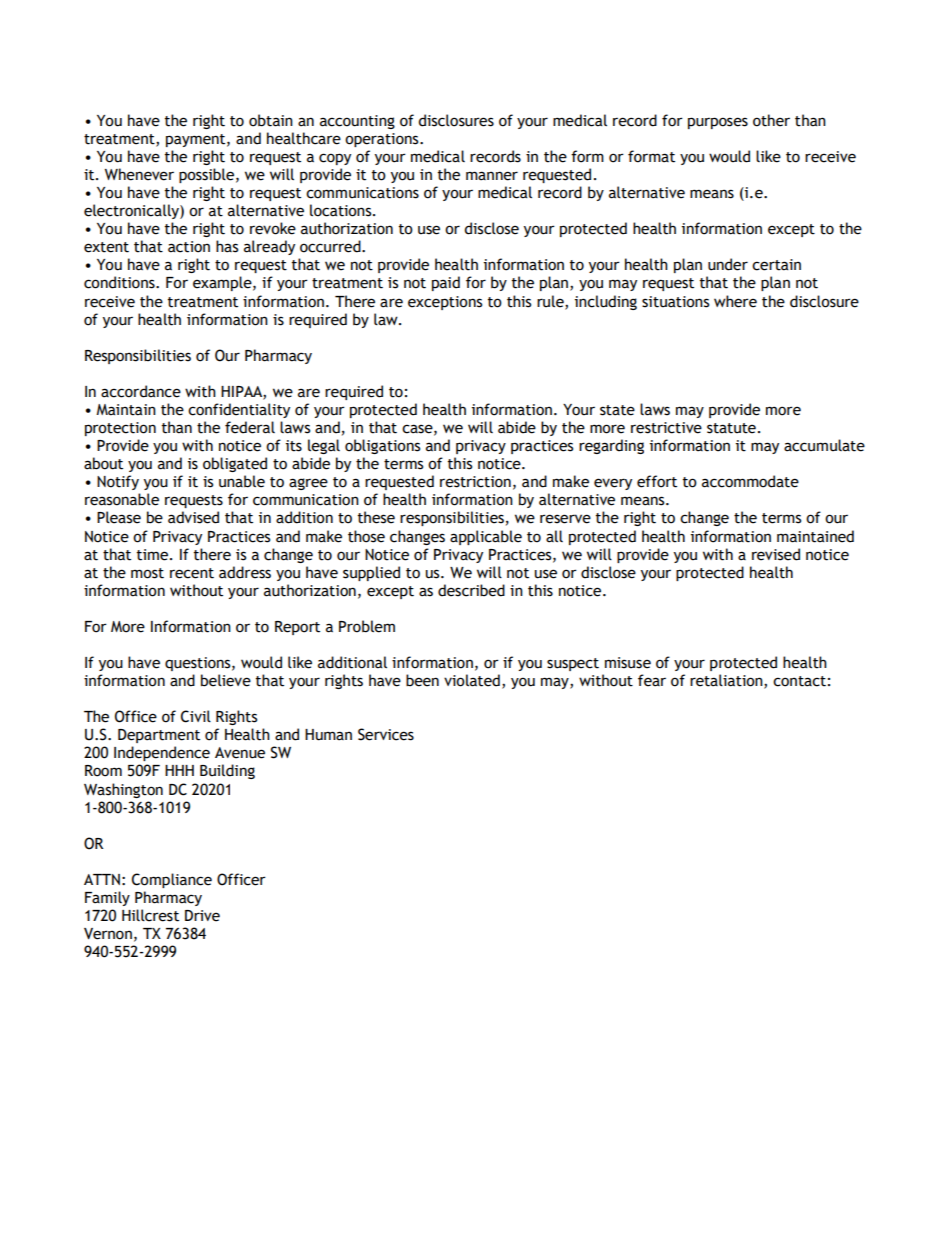 This document has height=1233, width=952. What do you see at coordinates (718, 123) in the document?
I see `purposes` at bounding box center [718, 123].
